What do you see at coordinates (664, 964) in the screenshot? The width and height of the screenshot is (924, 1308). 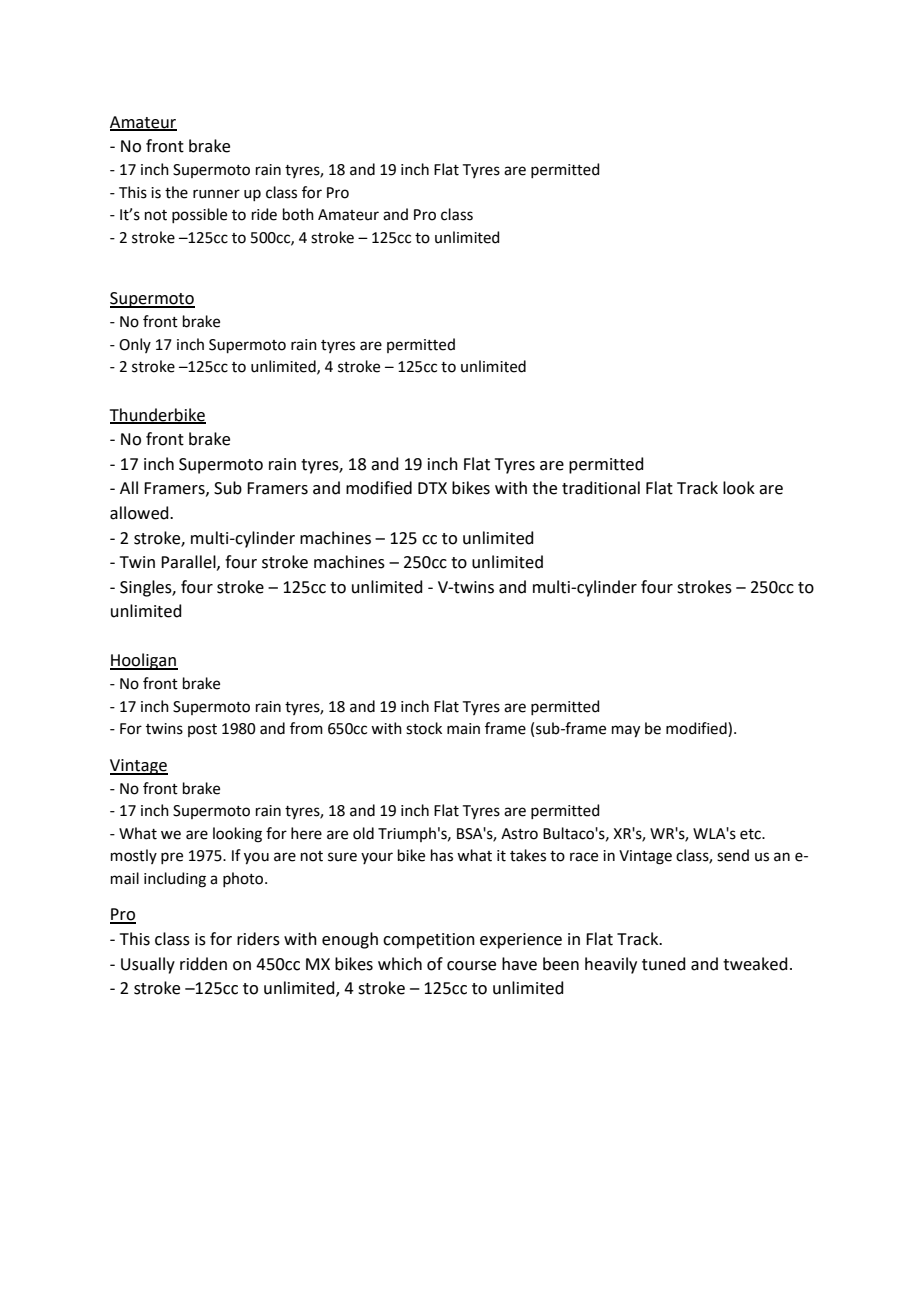 I see `tuned` at bounding box center [664, 964].
